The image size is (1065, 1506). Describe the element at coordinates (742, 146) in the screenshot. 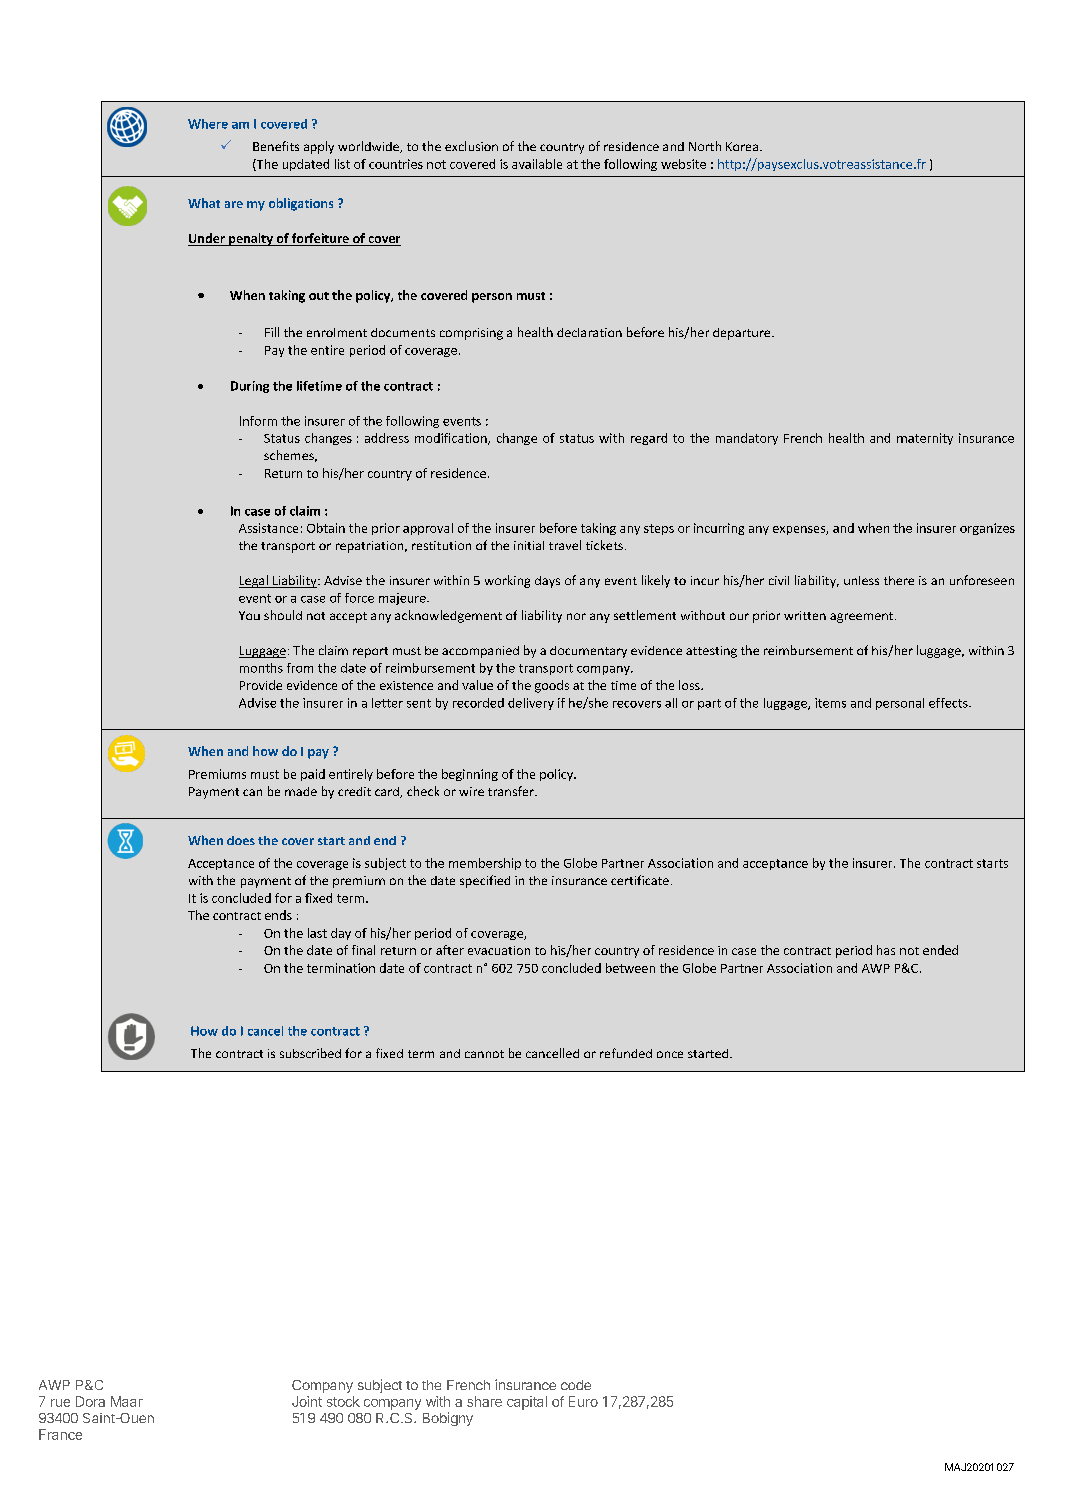

I see `Korea` at that location.
